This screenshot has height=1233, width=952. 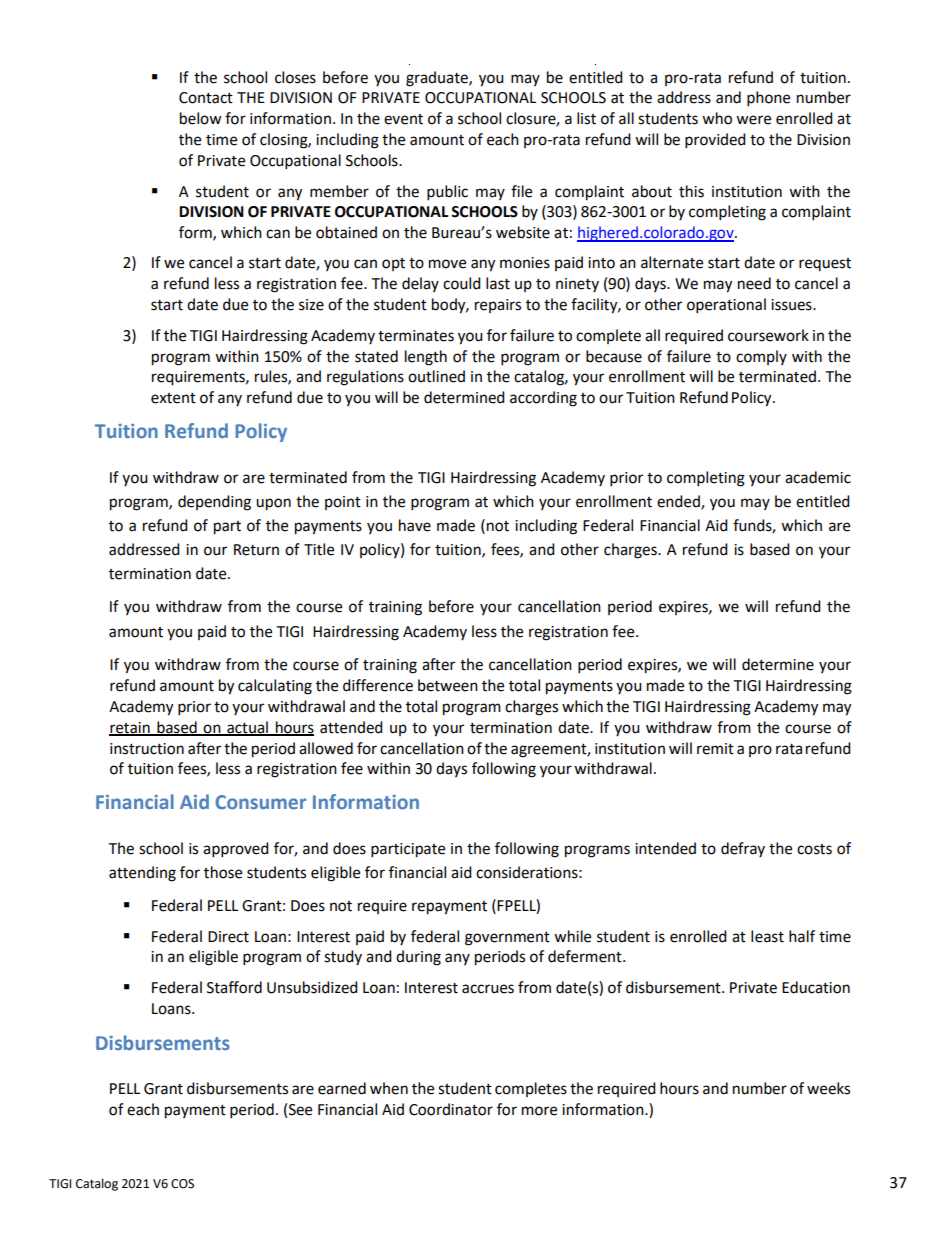 What do you see at coordinates (234, 987) in the screenshot?
I see `Stafford` at bounding box center [234, 987].
